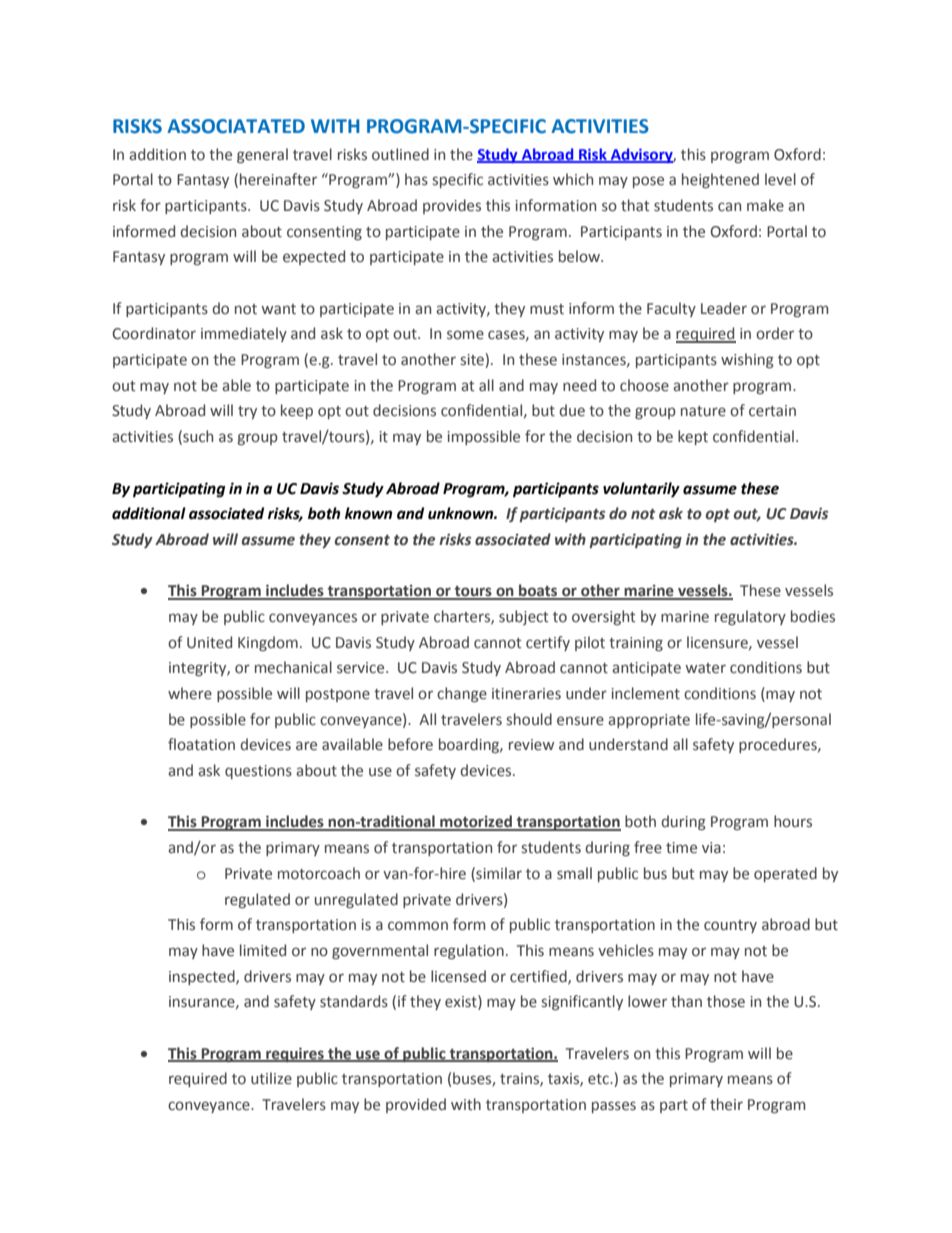  Describe the element at coordinates (793, 821) in the page. I see `hours` at that location.
